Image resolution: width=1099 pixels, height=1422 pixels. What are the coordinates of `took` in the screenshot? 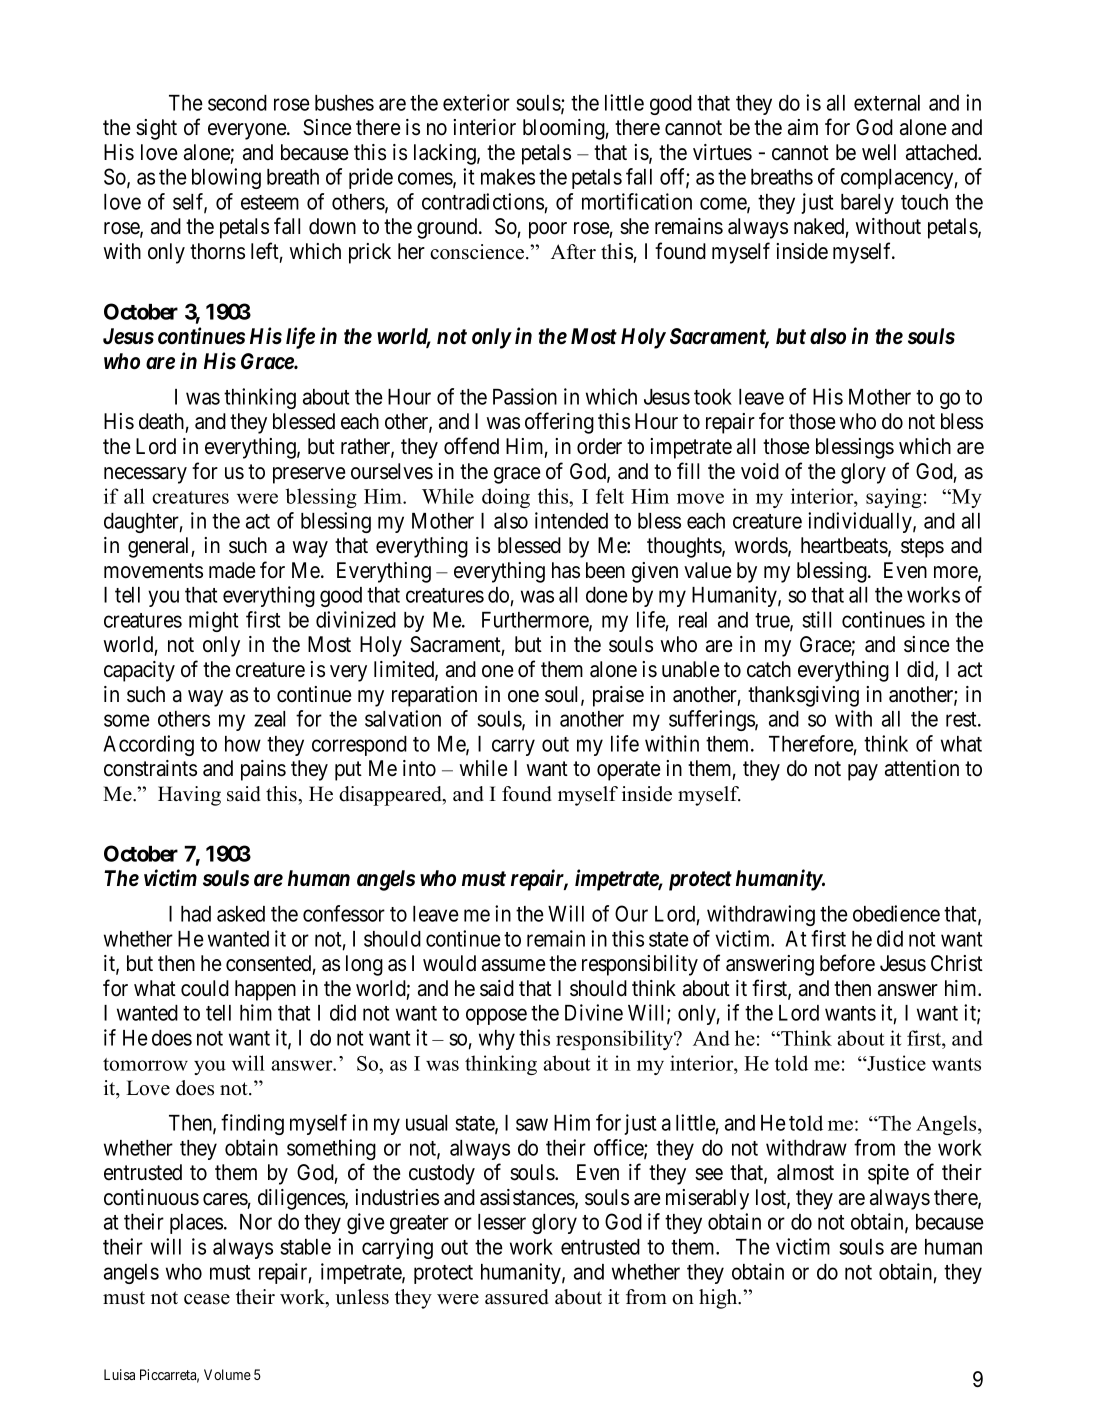 It's located at (713, 397).
